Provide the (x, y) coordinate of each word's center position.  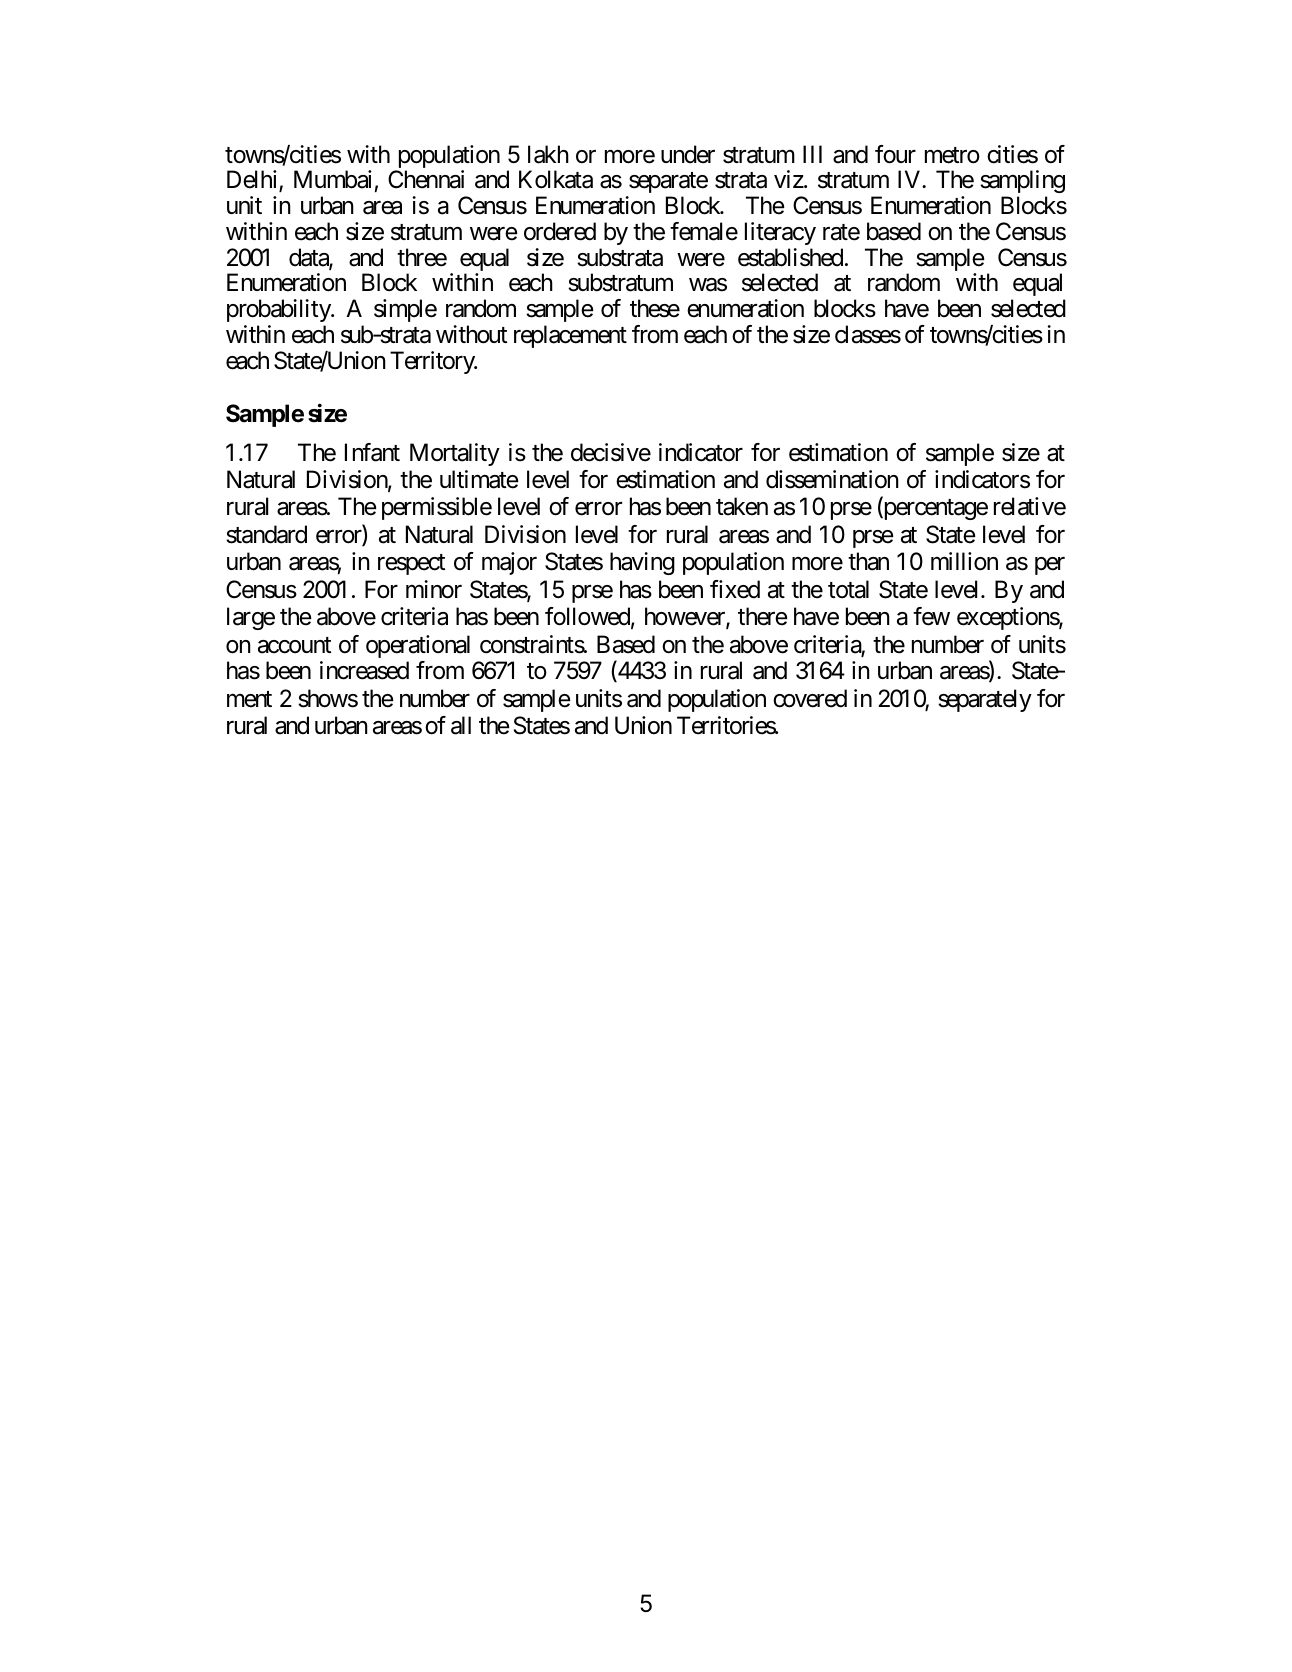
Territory (433, 362)
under (688, 154)
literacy (780, 233)
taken (742, 506)
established (790, 257)
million (964, 561)
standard (266, 534)
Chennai (426, 179)
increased (364, 670)
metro (952, 155)
